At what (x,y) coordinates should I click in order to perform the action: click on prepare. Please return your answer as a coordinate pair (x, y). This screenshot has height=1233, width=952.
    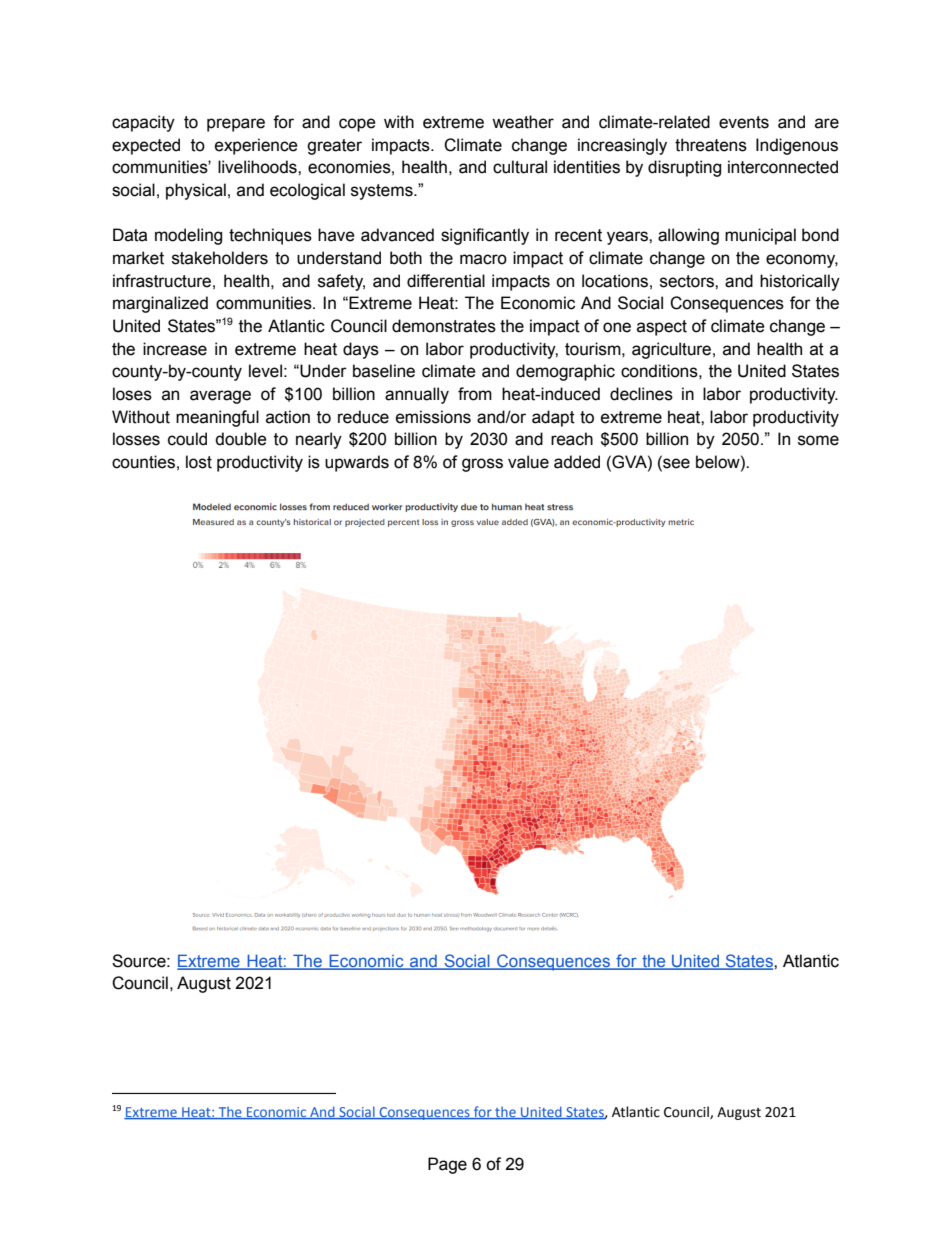
    Looking at the image, I should click on (236, 125).
